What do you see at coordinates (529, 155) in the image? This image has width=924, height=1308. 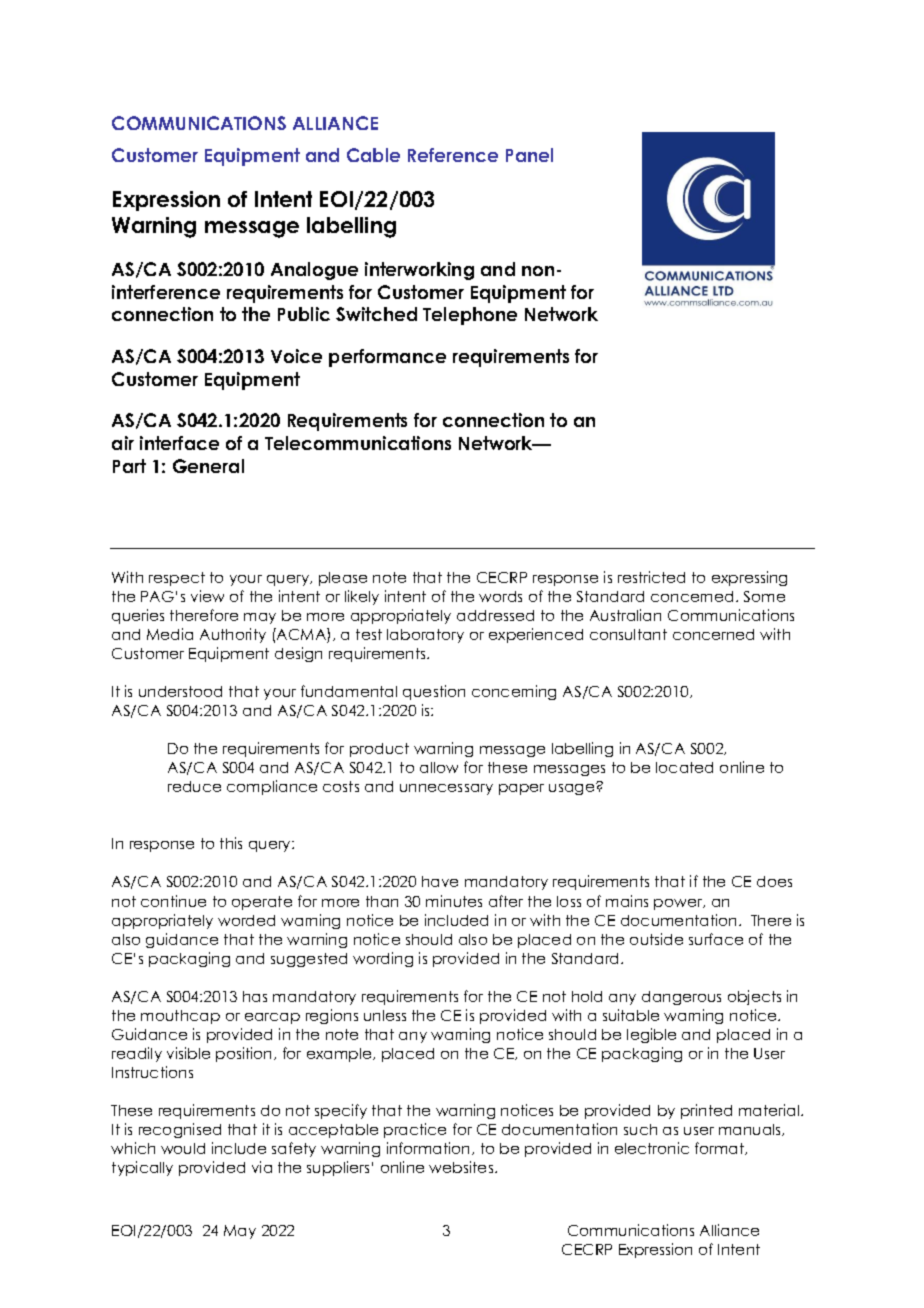 I see `Panel` at bounding box center [529, 155].
